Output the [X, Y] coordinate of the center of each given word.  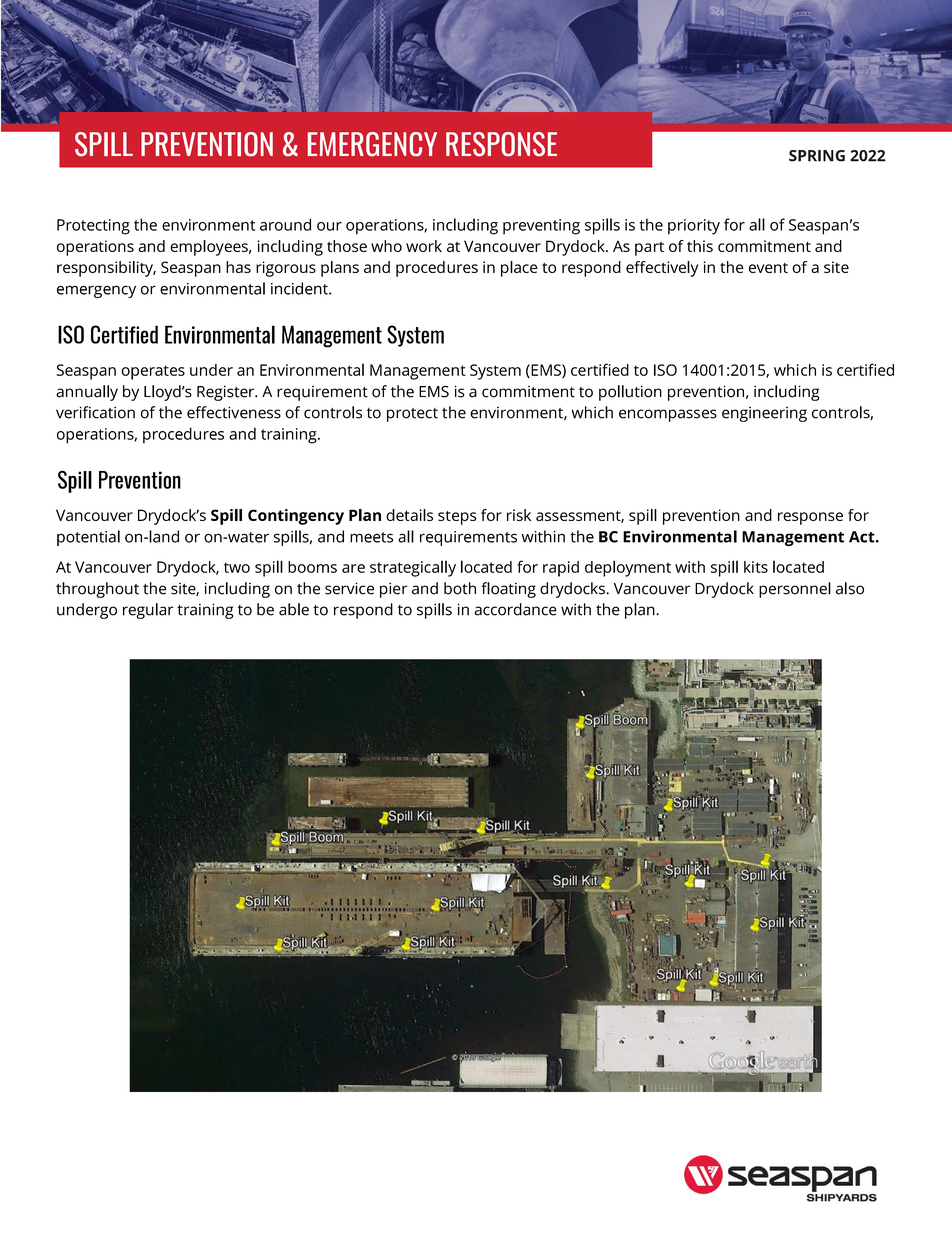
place [519, 269]
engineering [764, 414]
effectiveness [234, 412]
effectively [662, 269]
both [460, 588]
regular [148, 611]
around [285, 224]
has [238, 267]
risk [519, 515]
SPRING [817, 156]
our [329, 226]
